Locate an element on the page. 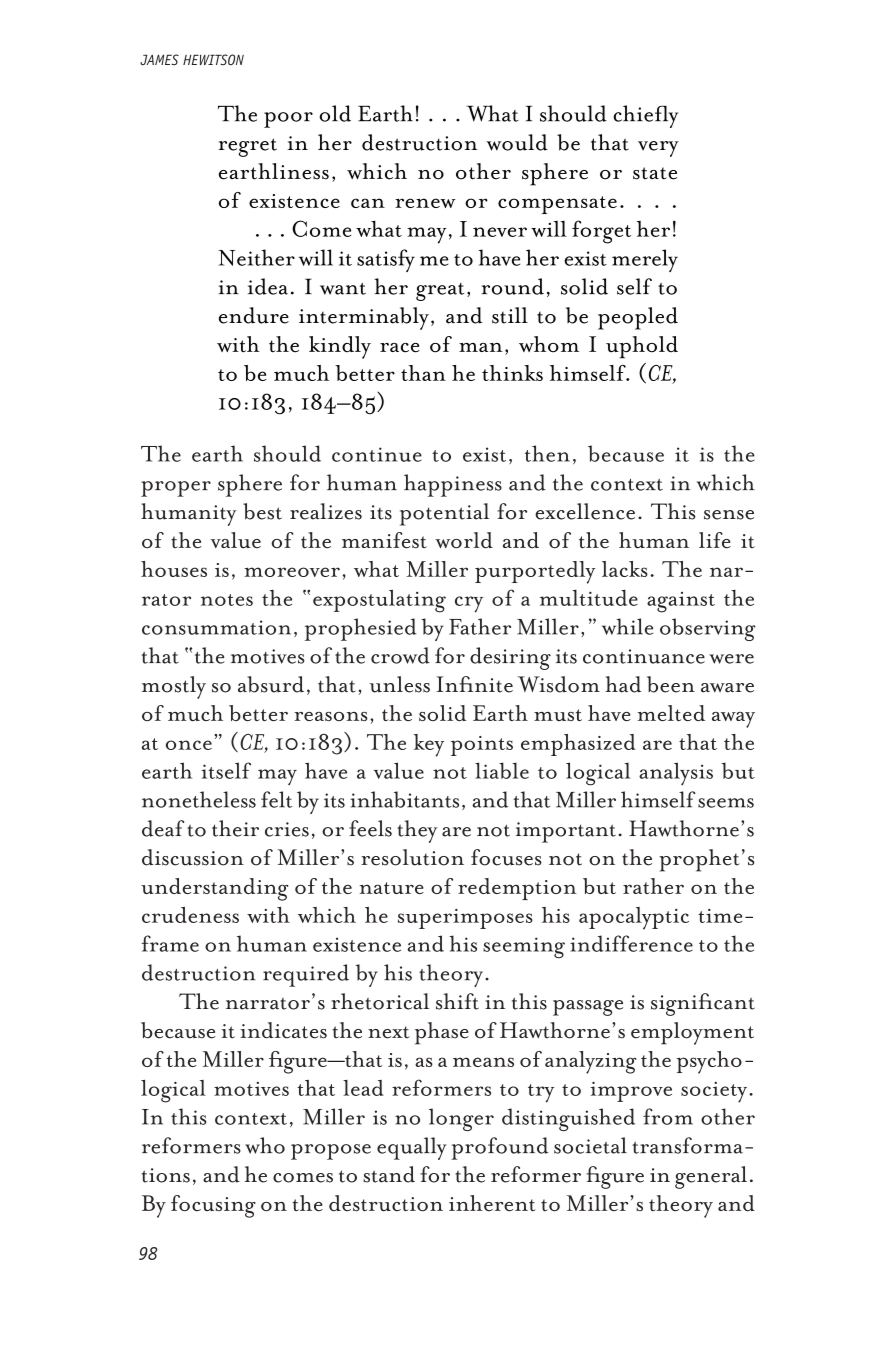  rather is located at coordinates (653, 886).
